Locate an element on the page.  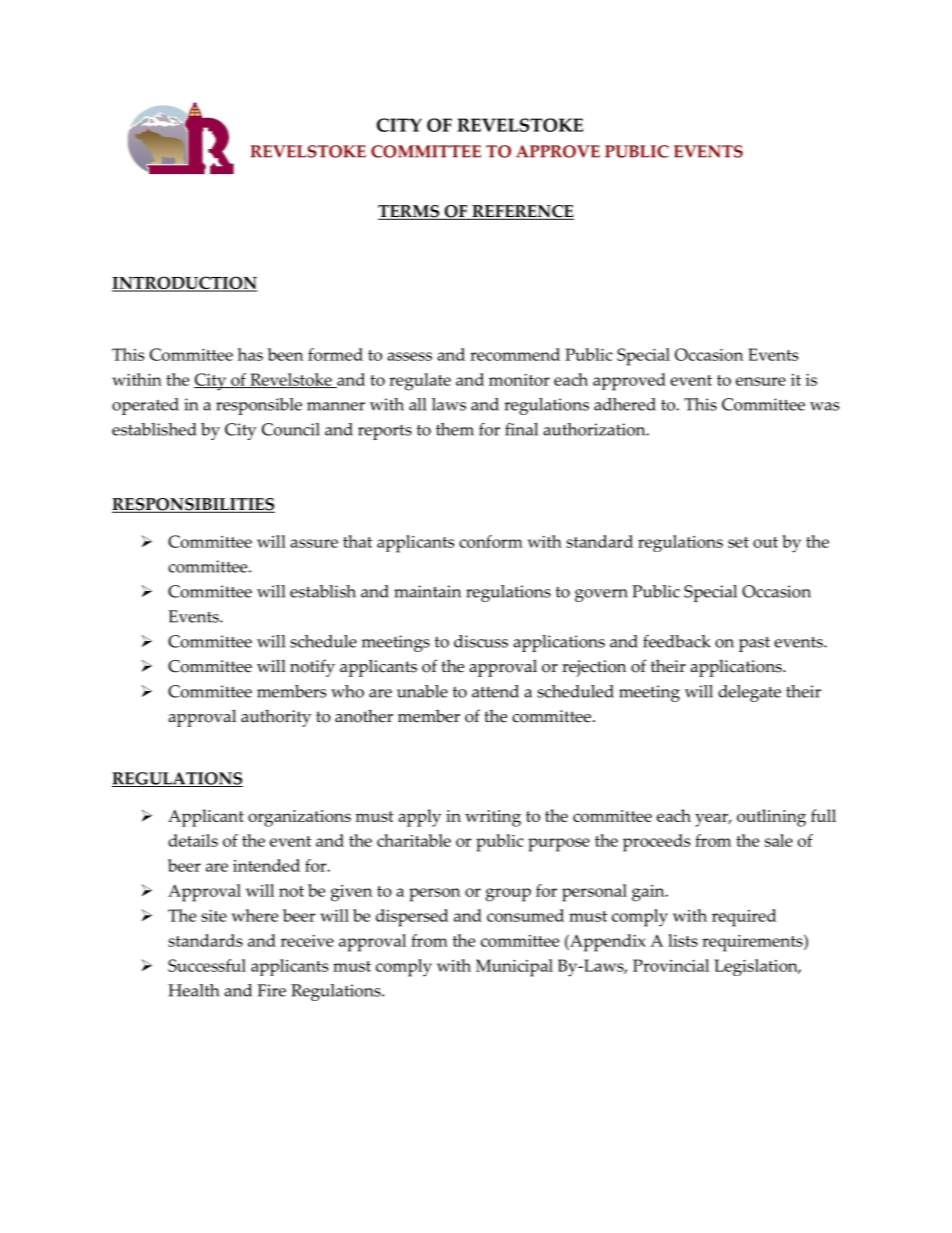
past is located at coordinates (754, 644).
